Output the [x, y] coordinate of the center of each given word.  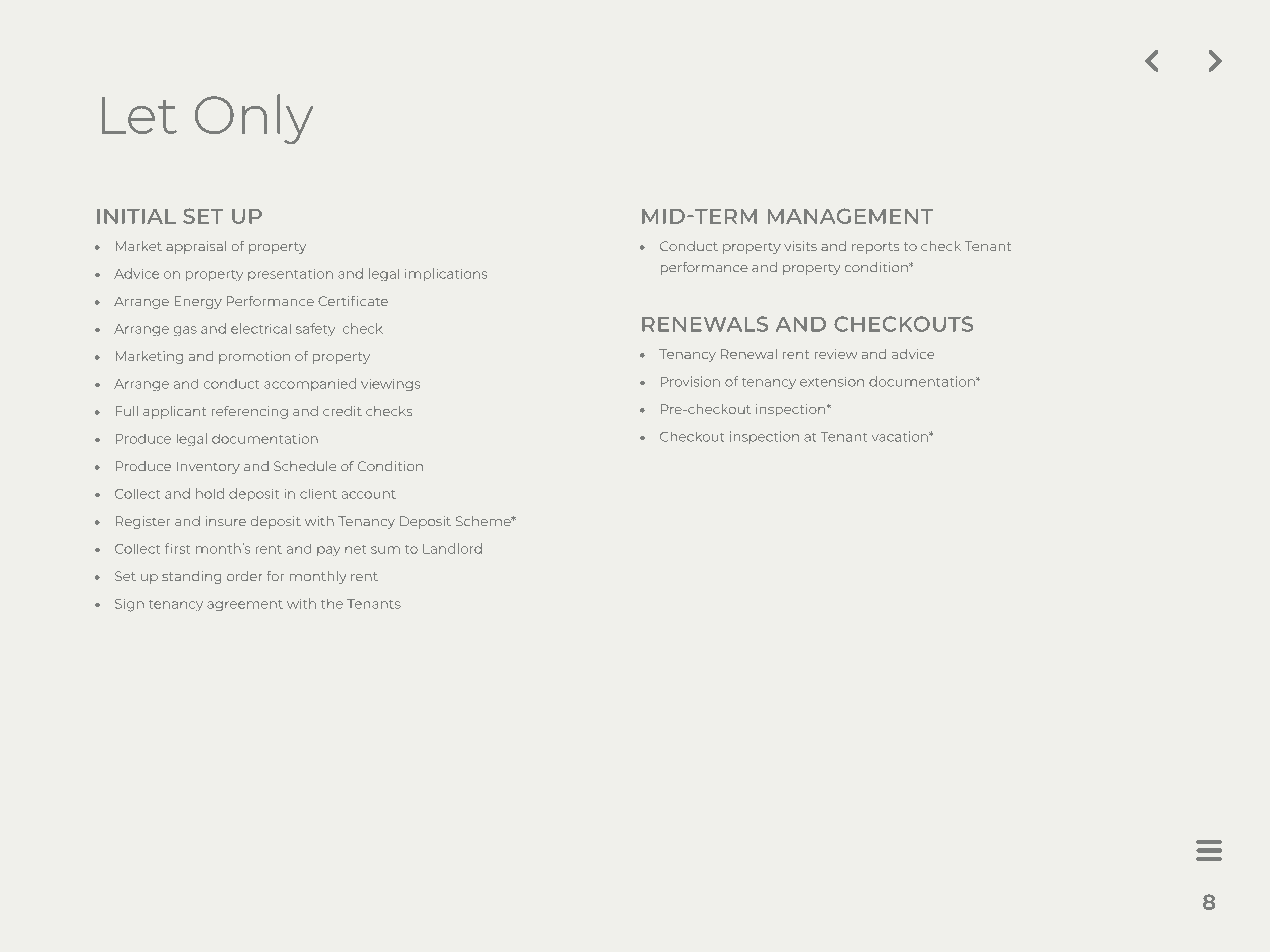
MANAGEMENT [850, 216]
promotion [254, 357]
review [836, 354]
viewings [390, 385]
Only [254, 119]
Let [139, 115]
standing [192, 577]
